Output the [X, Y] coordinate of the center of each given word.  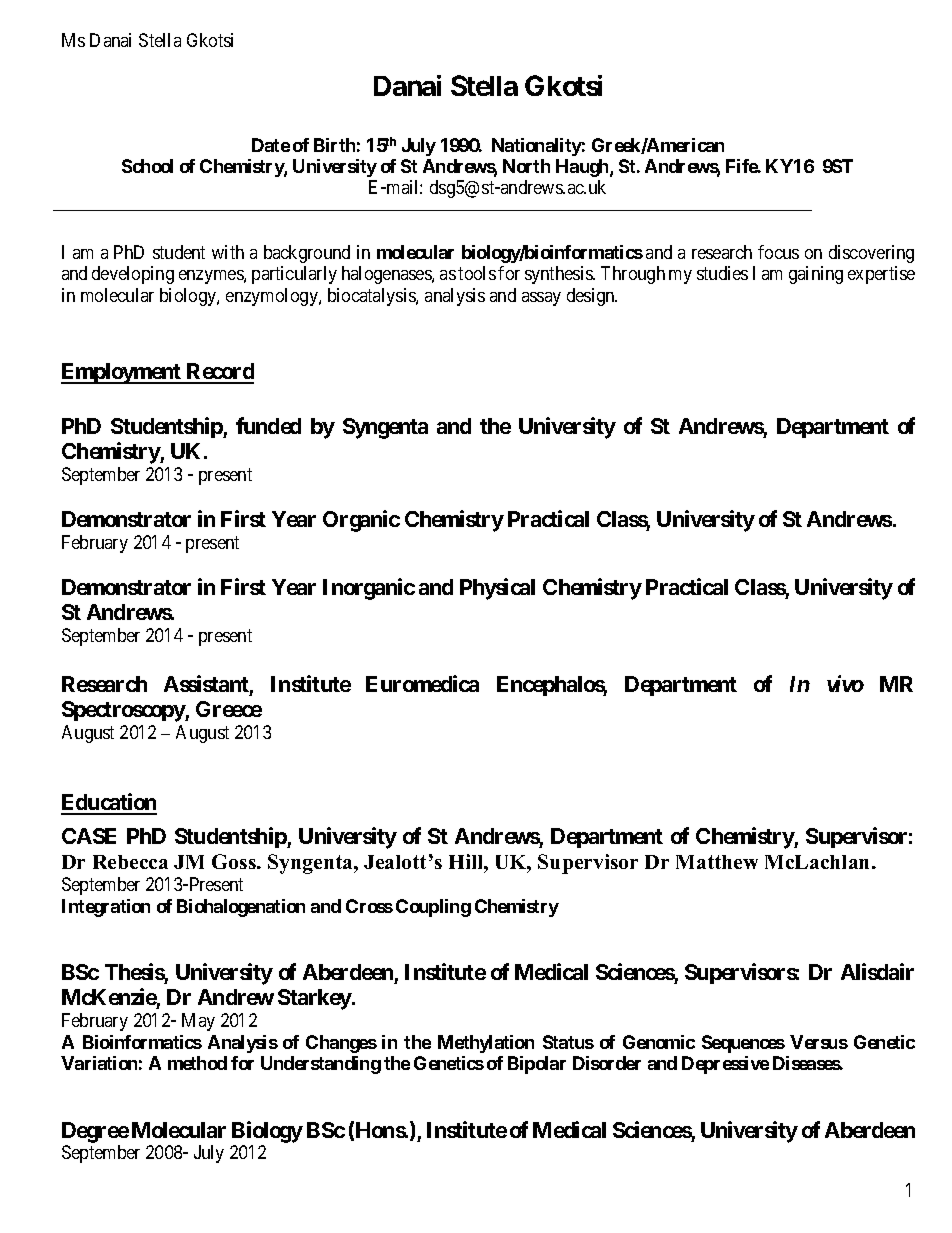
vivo [845, 683]
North [526, 166]
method [197, 1063]
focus [778, 252]
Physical [497, 589]
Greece [229, 709]
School [147, 166]
